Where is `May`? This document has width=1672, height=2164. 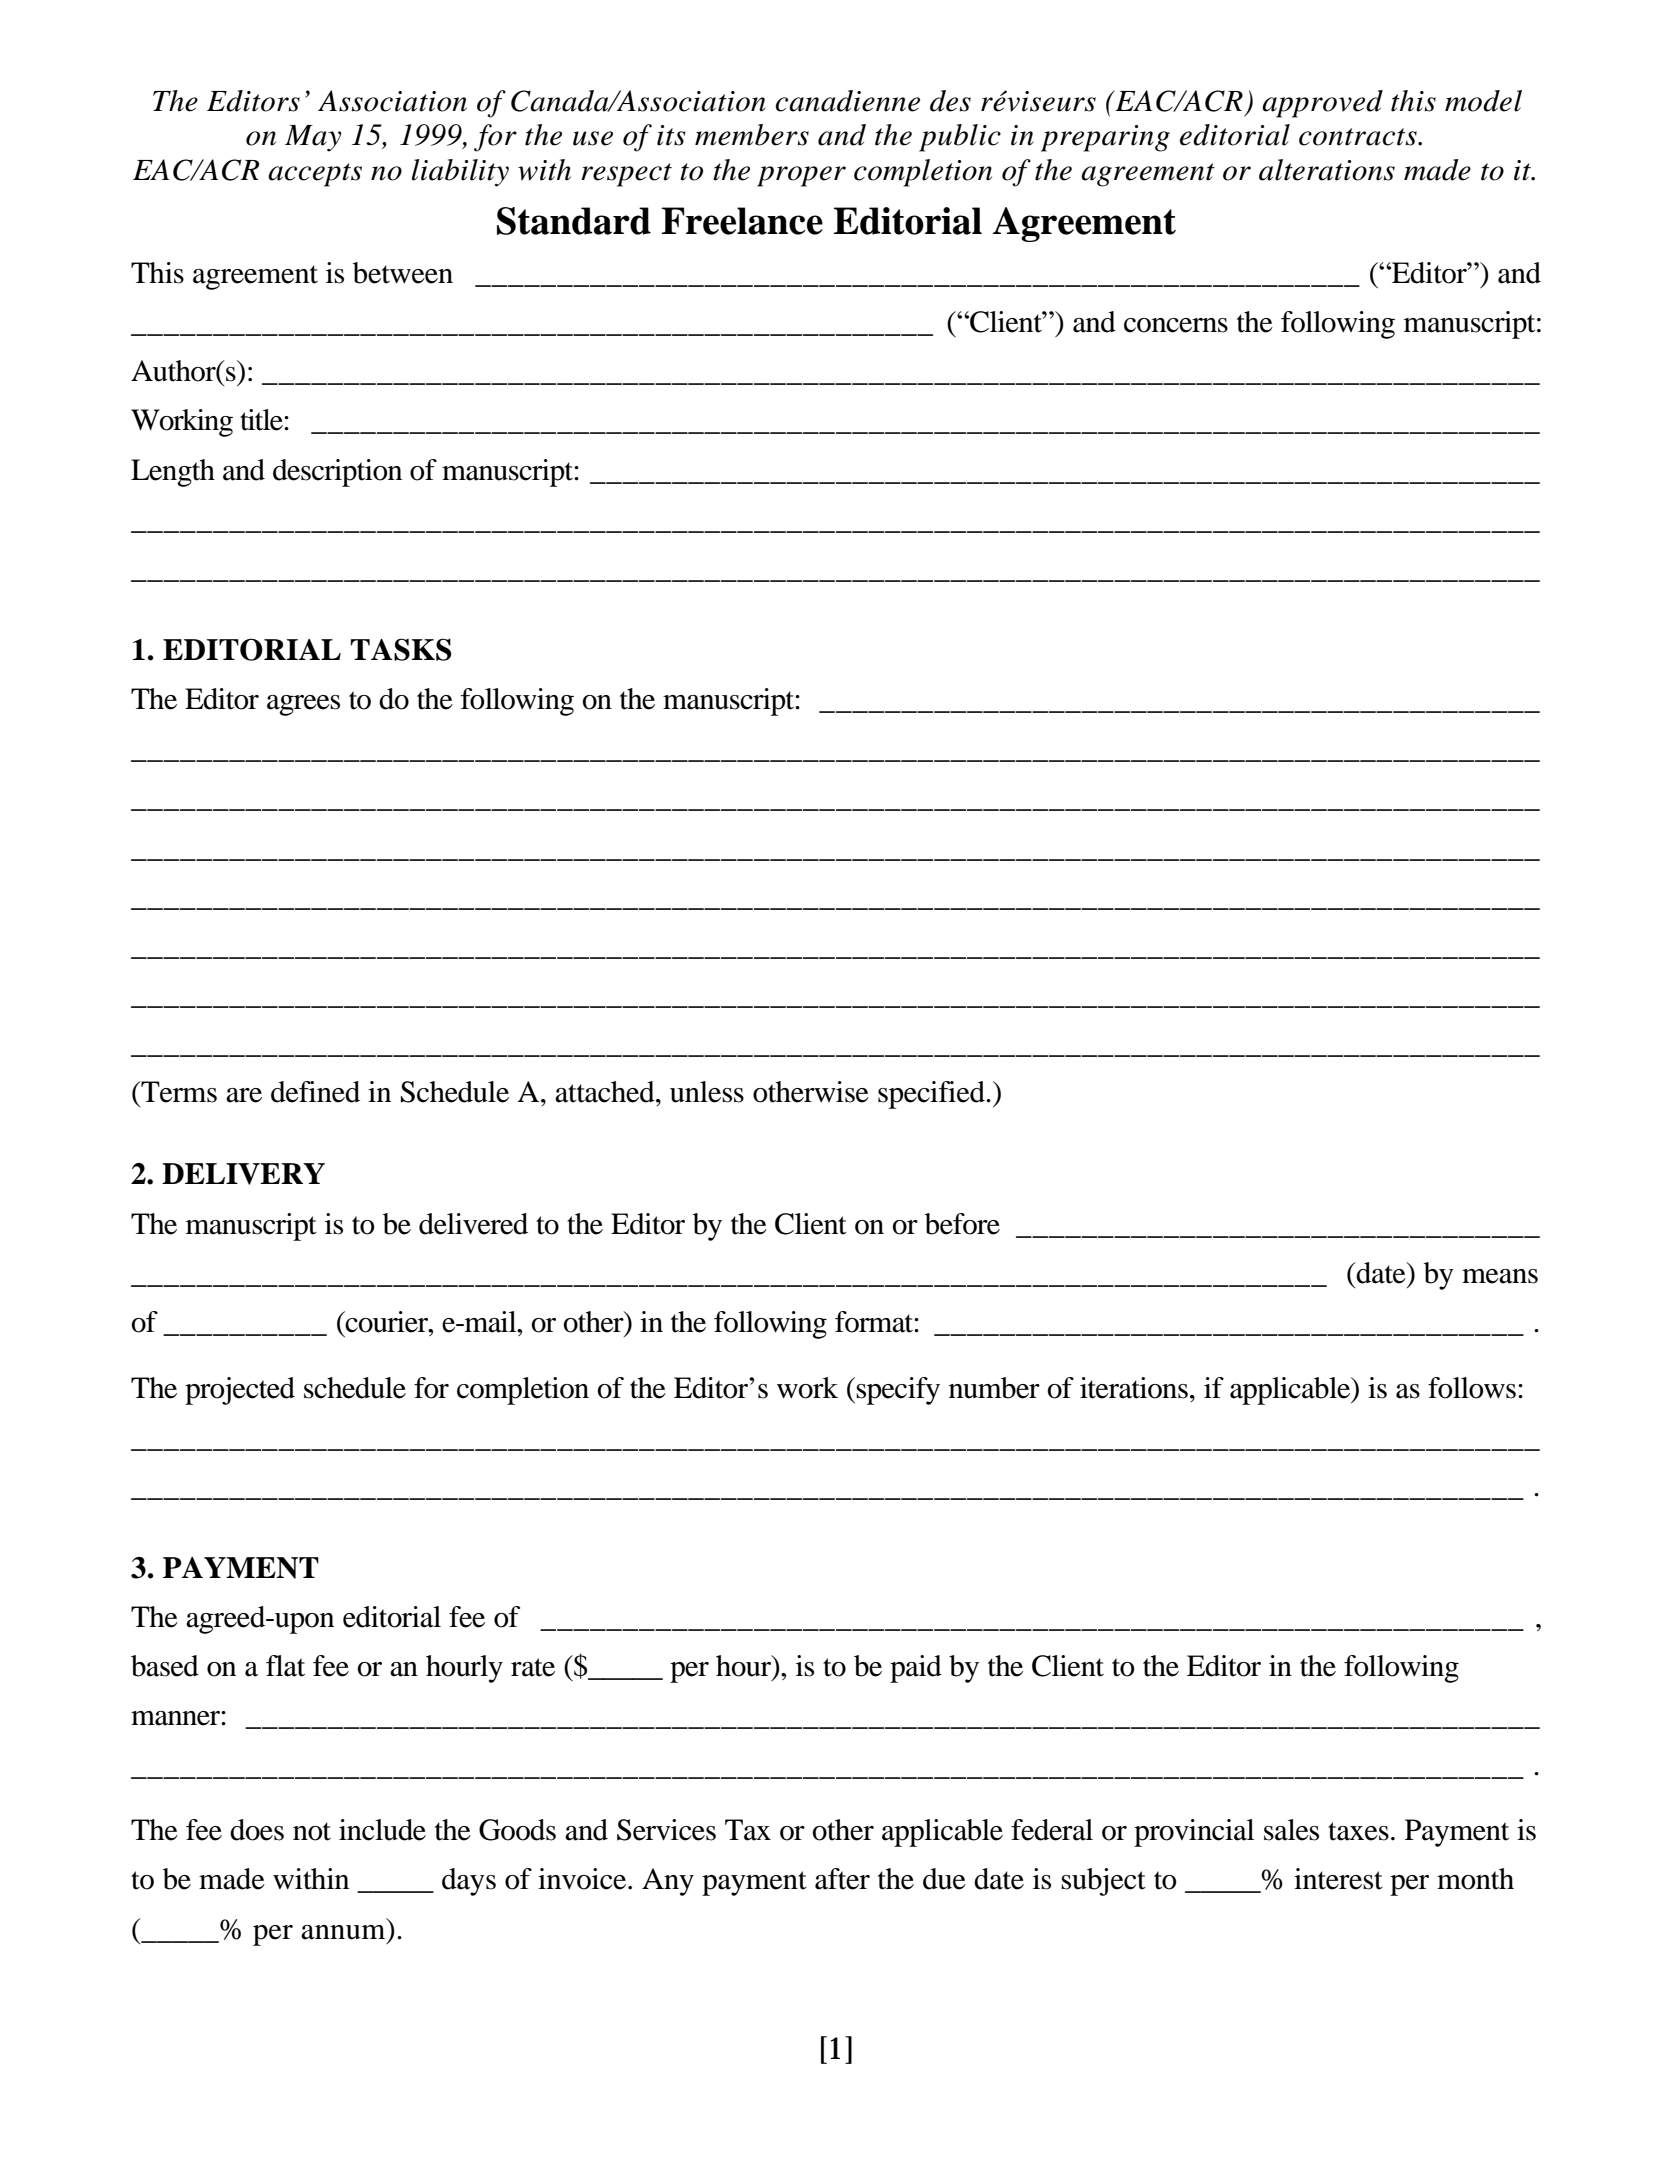
May is located at coordinates (313, 138).
